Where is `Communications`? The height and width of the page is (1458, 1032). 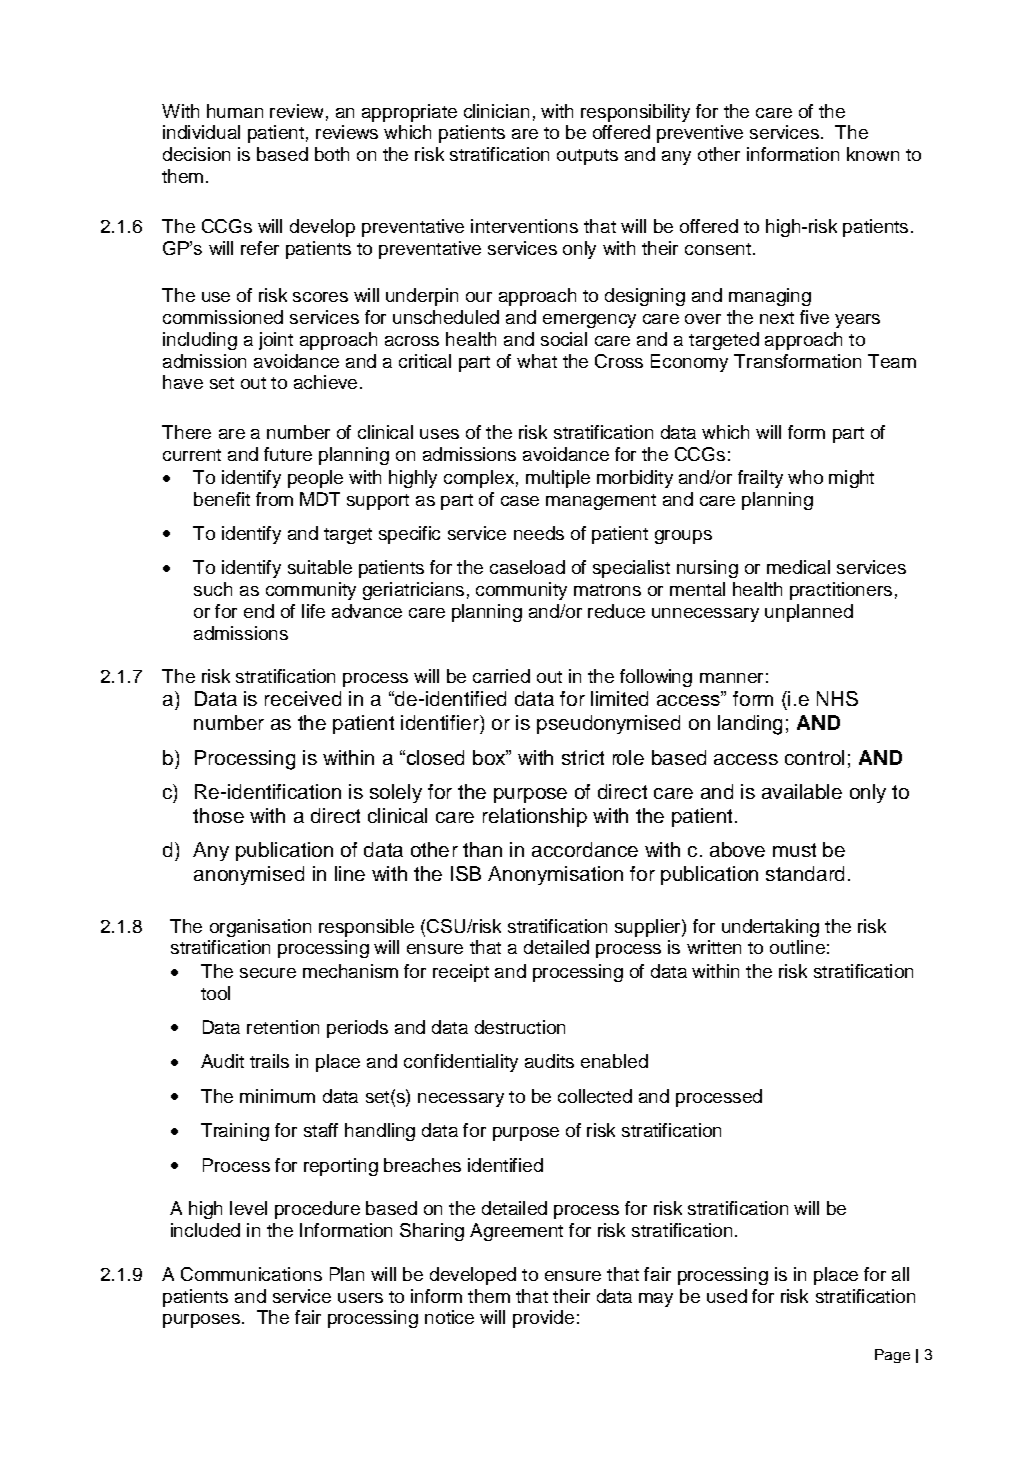 Communications is located at coordinates (251, 1274).
